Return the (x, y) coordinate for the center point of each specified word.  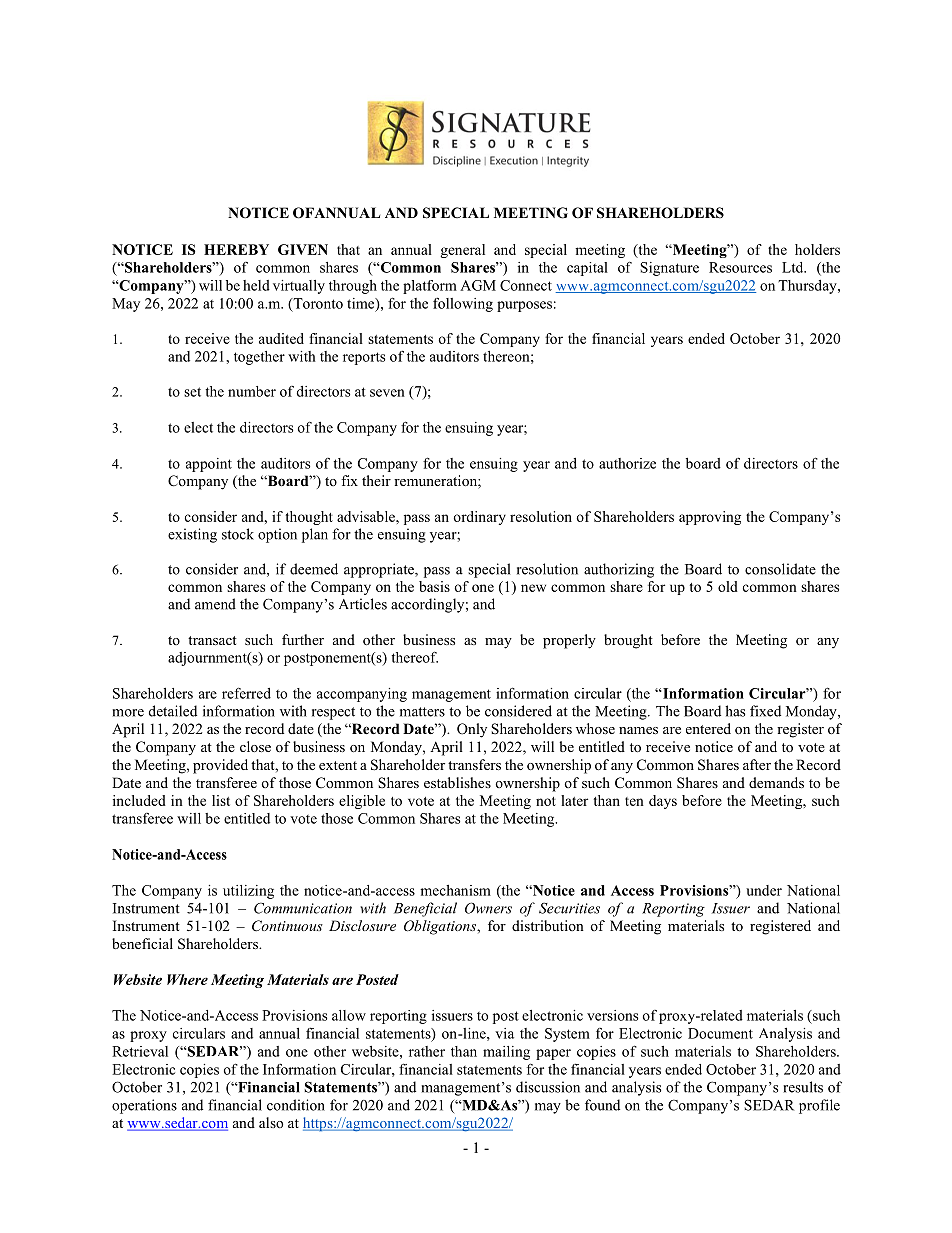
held (256, 285)
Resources (740, 267)
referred (246, 693)
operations (144, 1106)
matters (422, 712)
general (462, 251)
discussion (548, 1087)
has (735, 711)
